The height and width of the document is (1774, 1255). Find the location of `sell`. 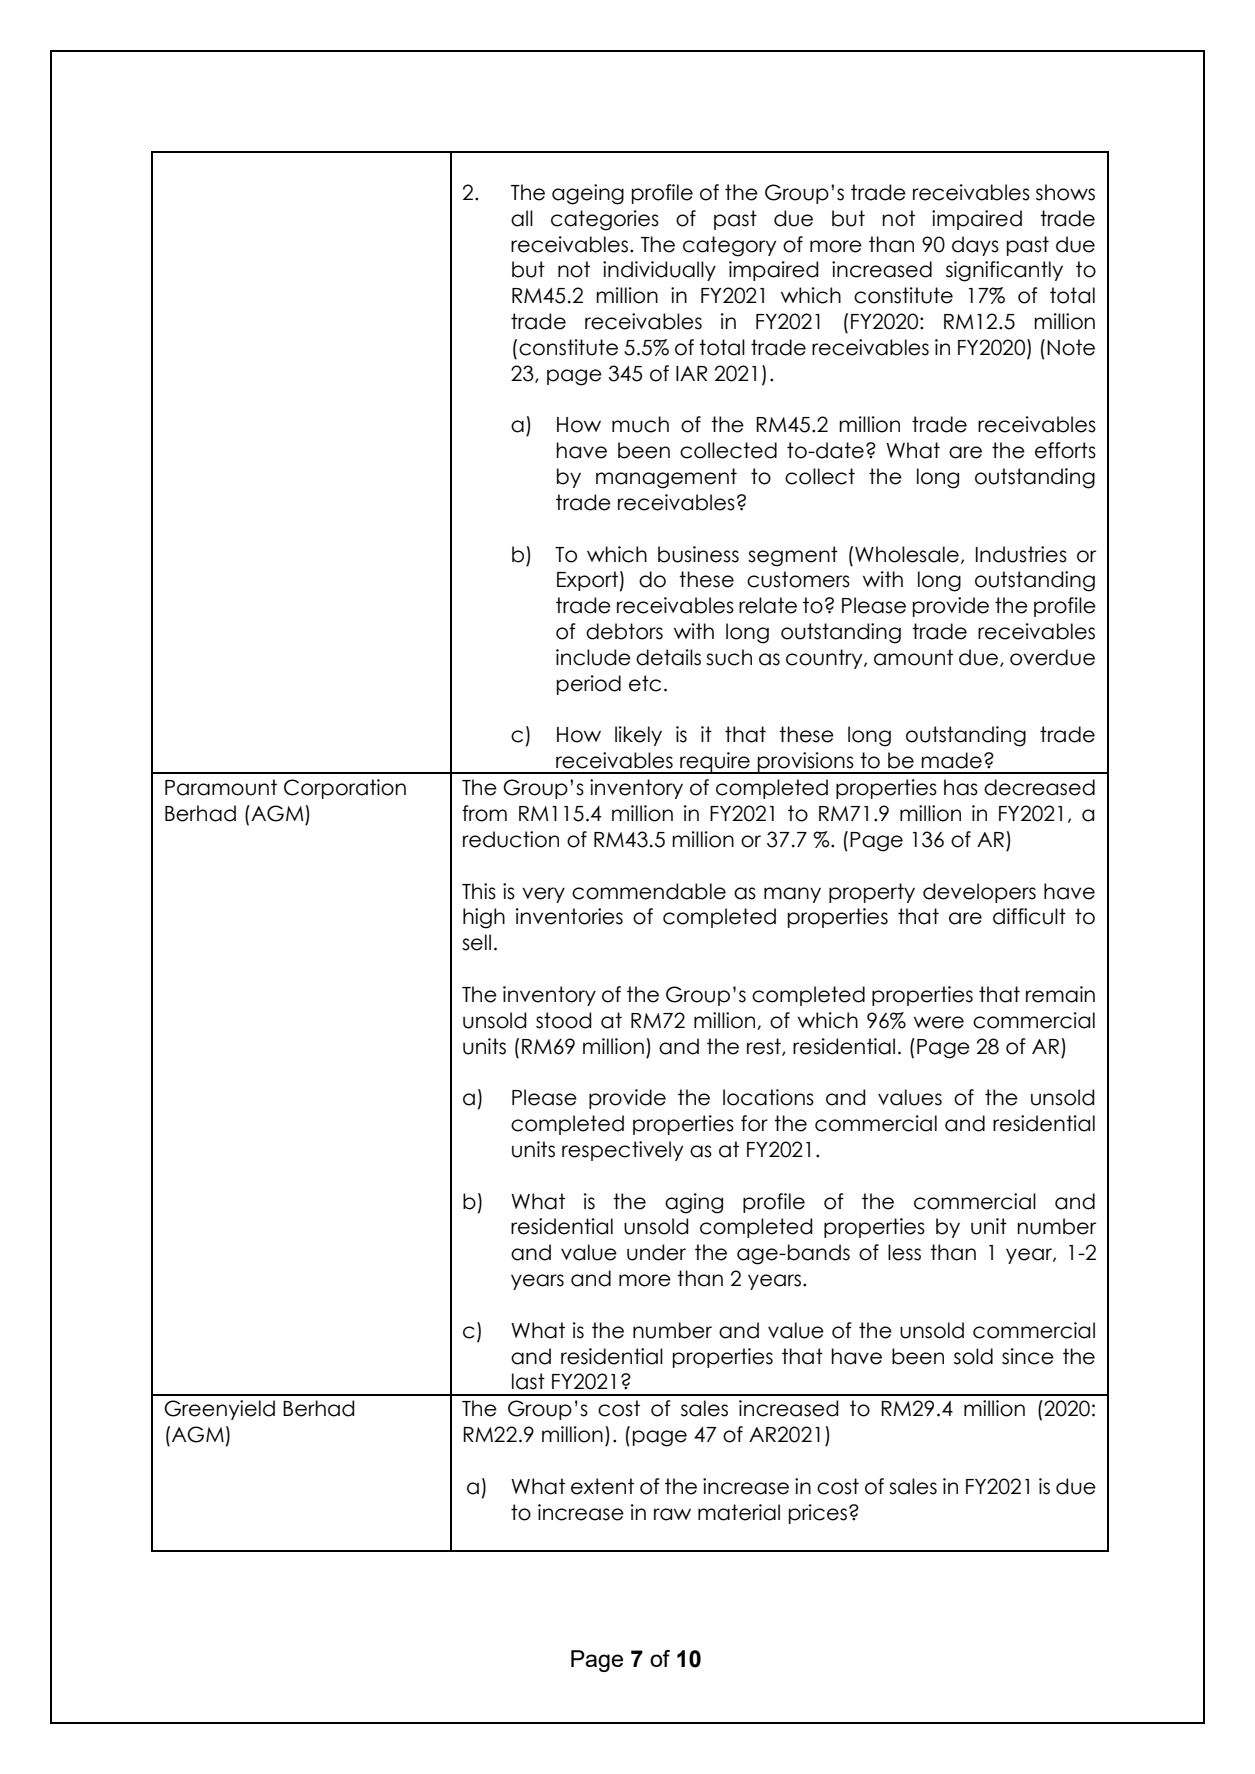

sell is located at coordinates (476, 942).
